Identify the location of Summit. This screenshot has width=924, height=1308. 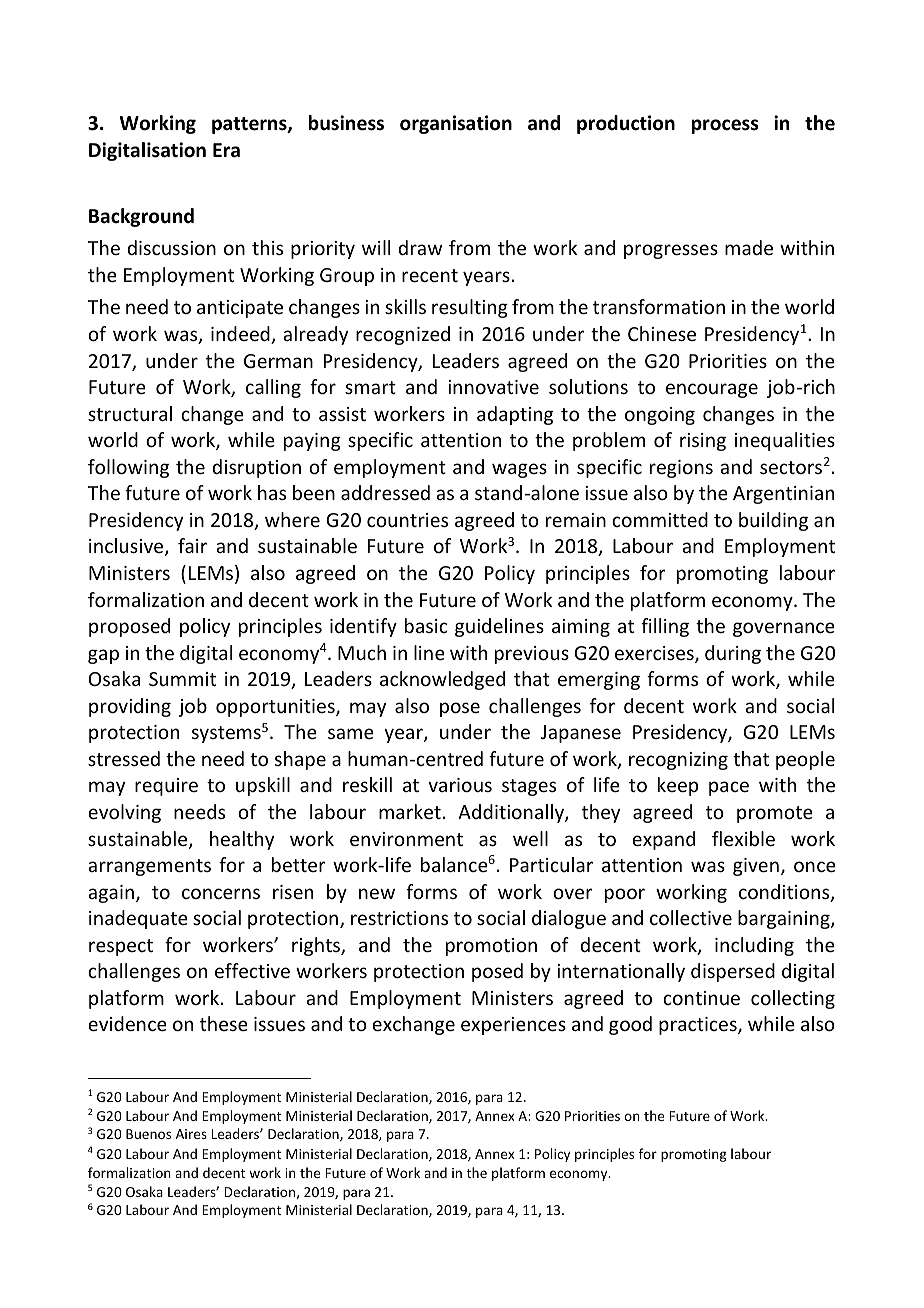
(182, 679).
